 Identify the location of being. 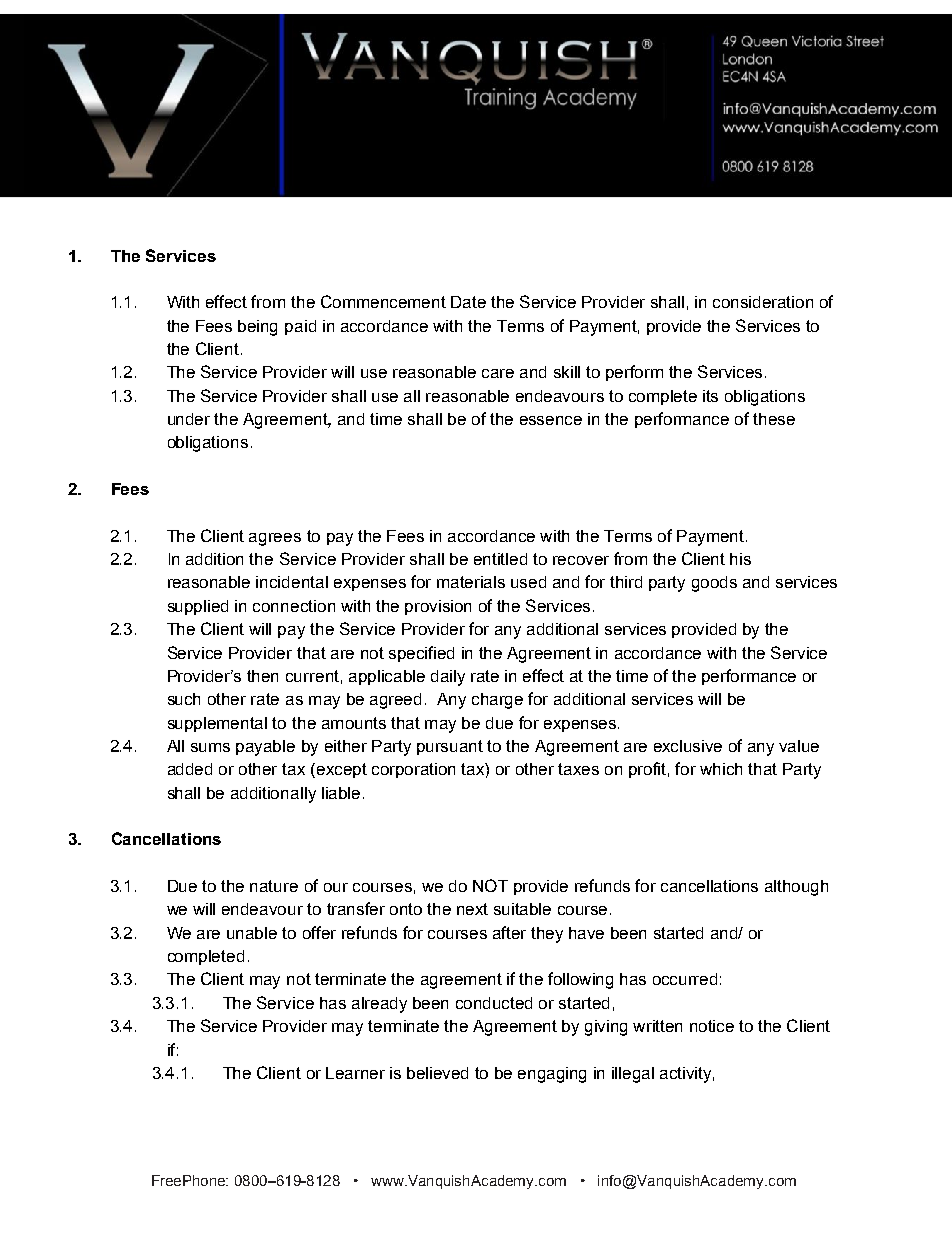
(257, 328).
